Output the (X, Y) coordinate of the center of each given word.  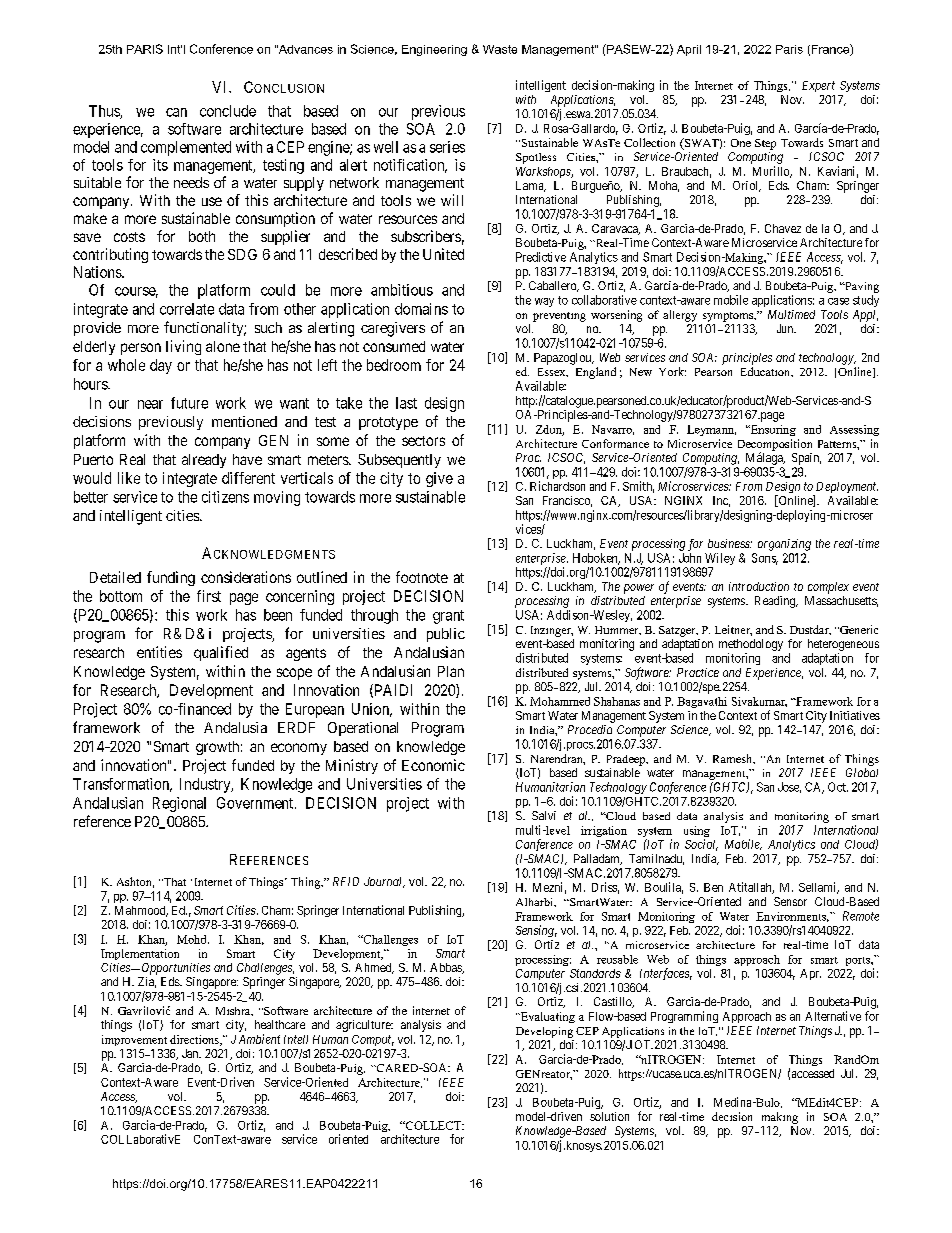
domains (421, 309)
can (176, 112)
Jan (191, 1053)
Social (701, 845)
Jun (786, 328)
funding (171, 578)
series (447, 147)
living (183, 347)
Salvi (544, 815)
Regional (179, 804)
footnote (422, 577)
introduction (759, 586)
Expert (818, 86)
